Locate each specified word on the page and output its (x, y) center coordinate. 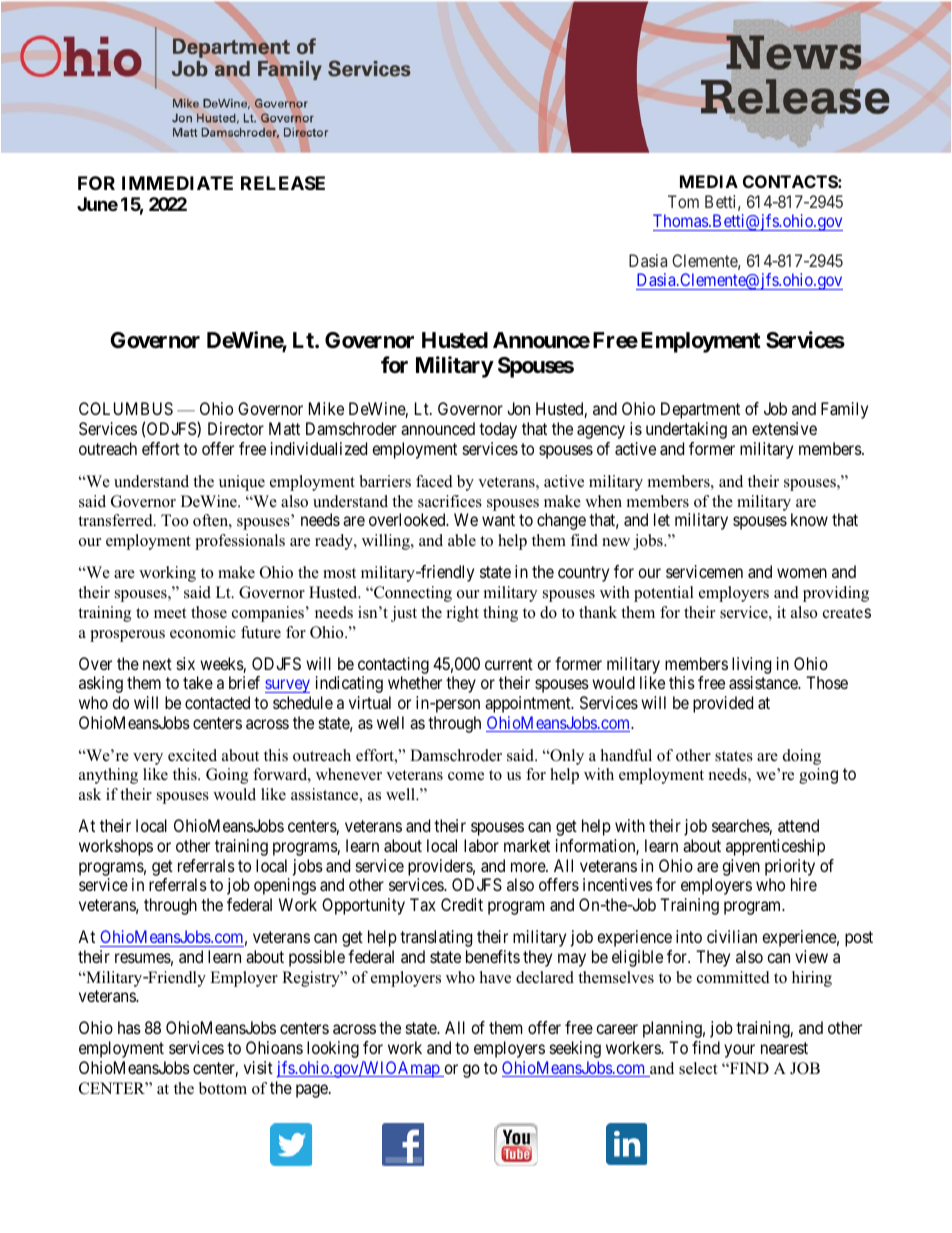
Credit (462, 904)
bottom (223, 1088)
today (498, 430)
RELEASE (283, 183)
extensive (784, 428)
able (462, 540)
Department (700, 410)
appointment (529, 704)
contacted (217, 702)
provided (723, 704)
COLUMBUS (126, 408)
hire (804, 884)
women (802, 573)
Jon (518, 408)
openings (285, 886)
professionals (240, 542)
